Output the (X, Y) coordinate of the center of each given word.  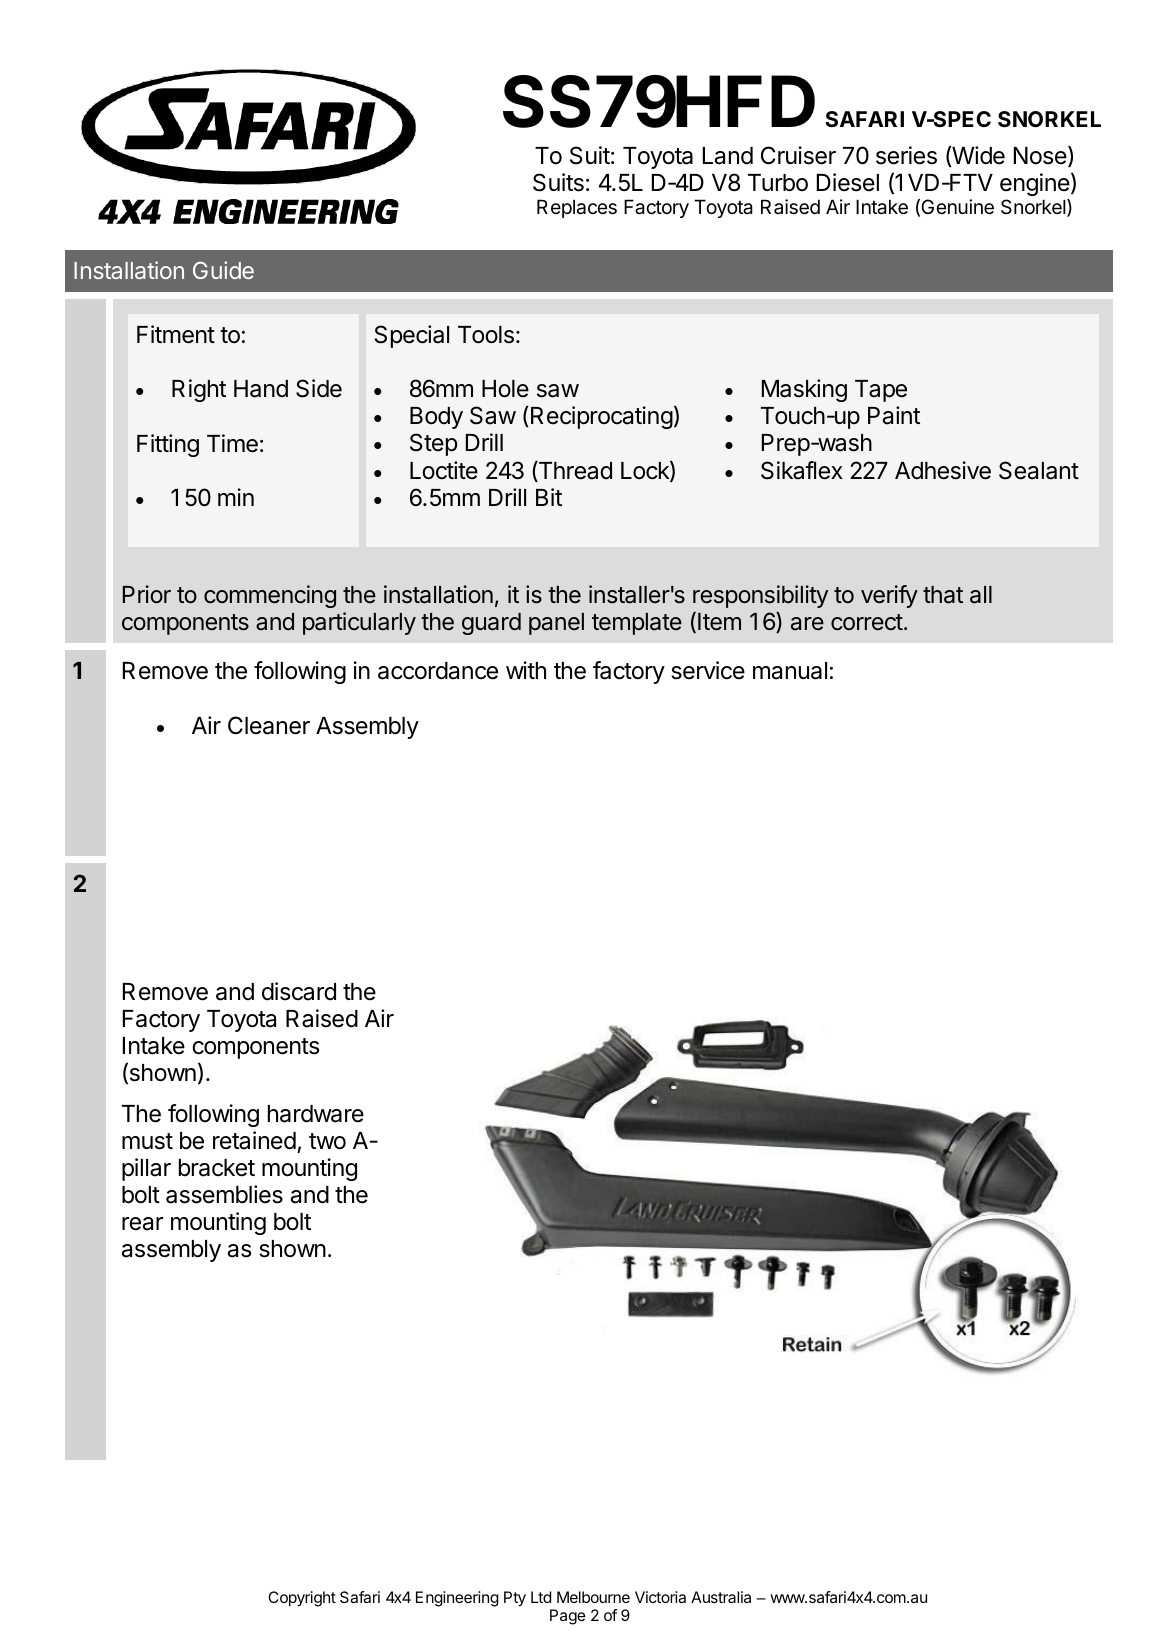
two (327, 1141)
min (236, 497)
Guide (223, 270)
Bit (549, 497)
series (906, 155)
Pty (515, 1599)
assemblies (224, 1194)
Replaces (577, 208)
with (526, 670)
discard (299, 991)
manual (790, 671)
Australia (721, 1597)
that (943, 595)
